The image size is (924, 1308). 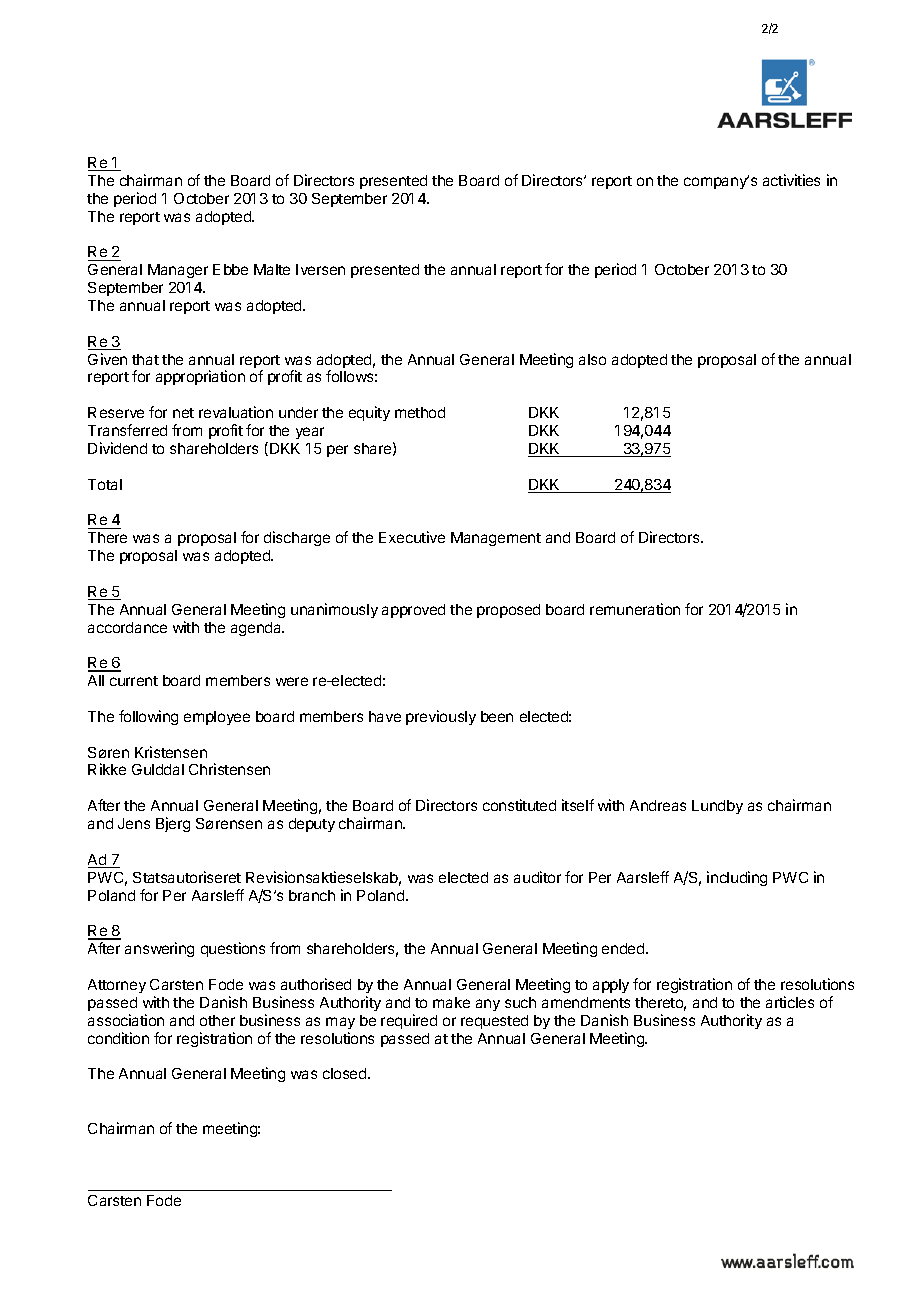 What do you see at coordinates (217, 1020) in the page?
I see `other` at bounding box center [217, 1020].
